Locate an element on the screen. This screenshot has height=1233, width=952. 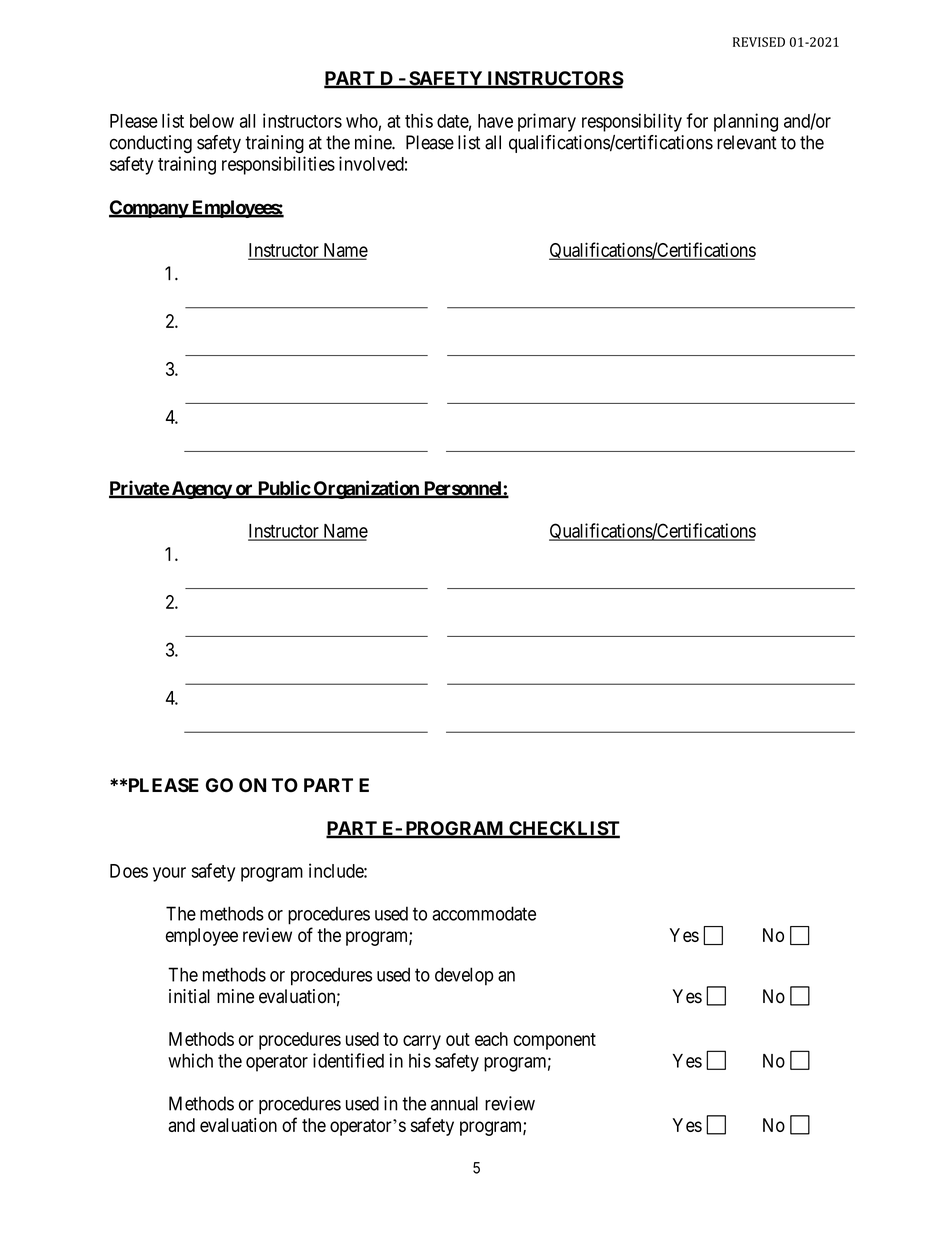
Organization is located at coordinates (366, 489).
